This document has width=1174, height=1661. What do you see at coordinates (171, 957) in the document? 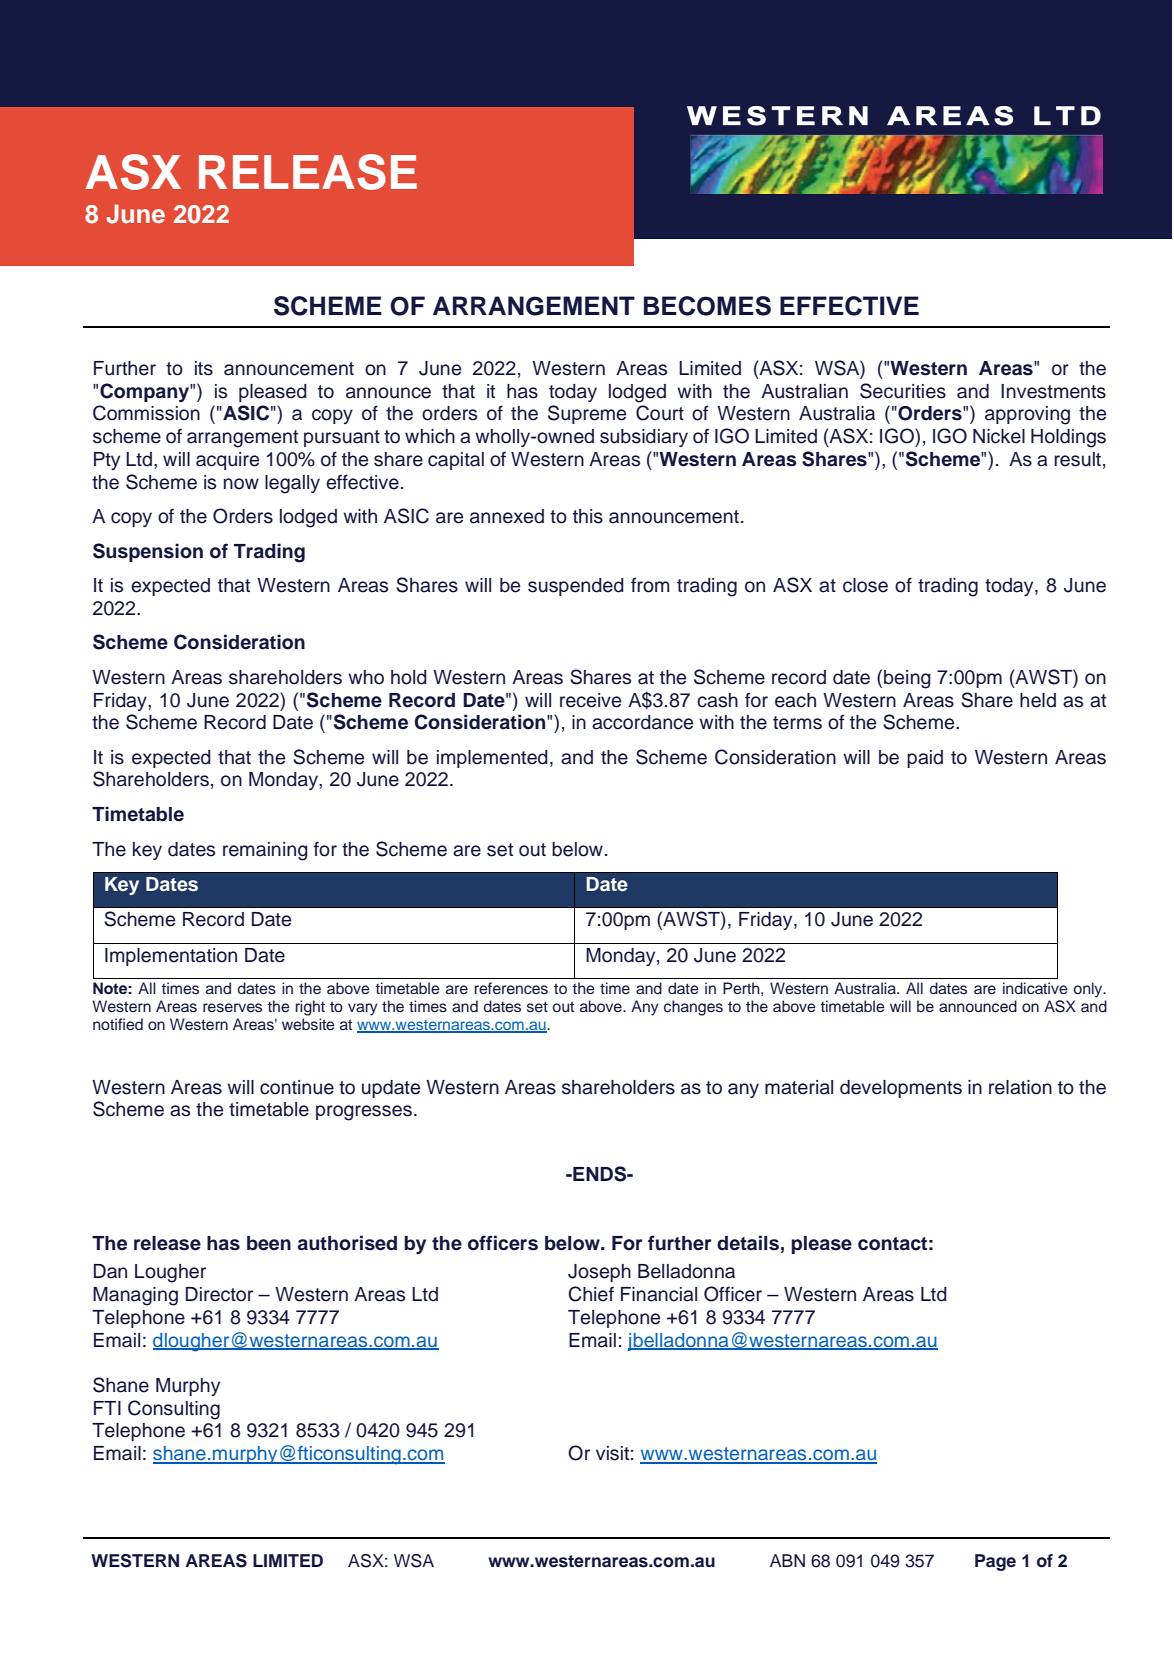
I see `Implementation` at bounding box center [171, 957].
